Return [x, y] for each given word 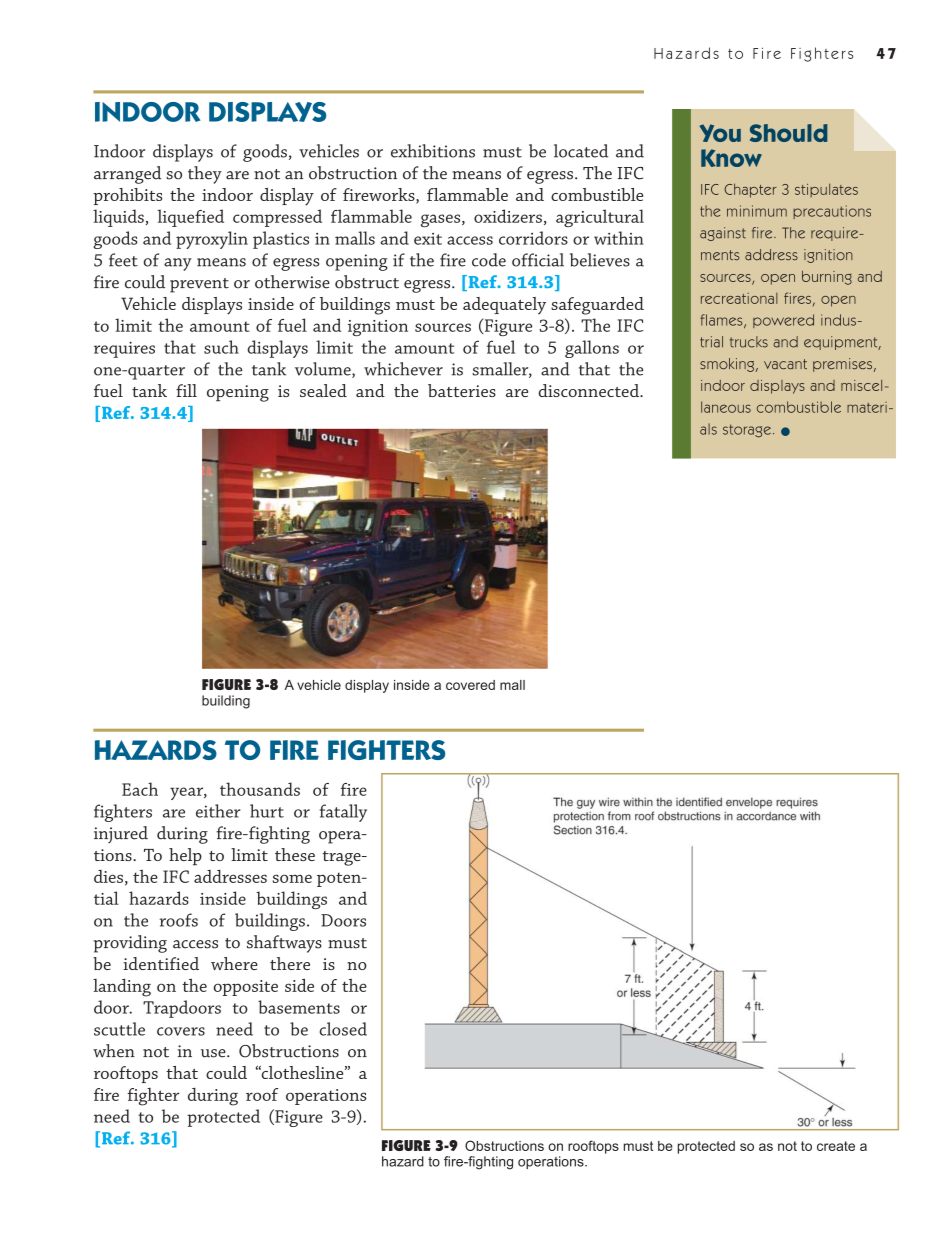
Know [731, 158]
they [205, 175]
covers [181, 1031]
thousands [260, 789]
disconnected [590, 390]
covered [470, 685]
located [581, 151]
